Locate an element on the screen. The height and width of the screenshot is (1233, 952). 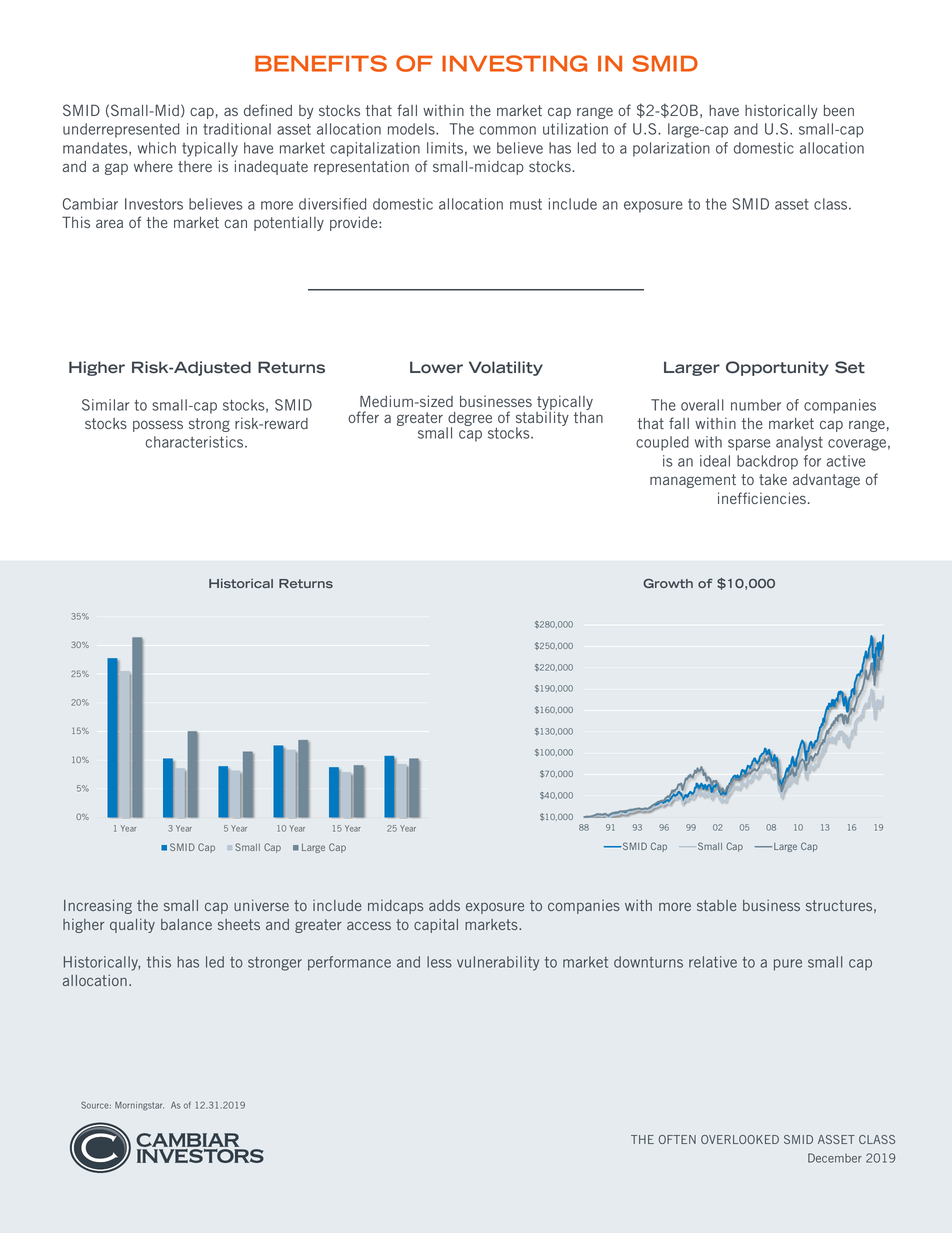
traditional is located at coordinates (237, 129).
